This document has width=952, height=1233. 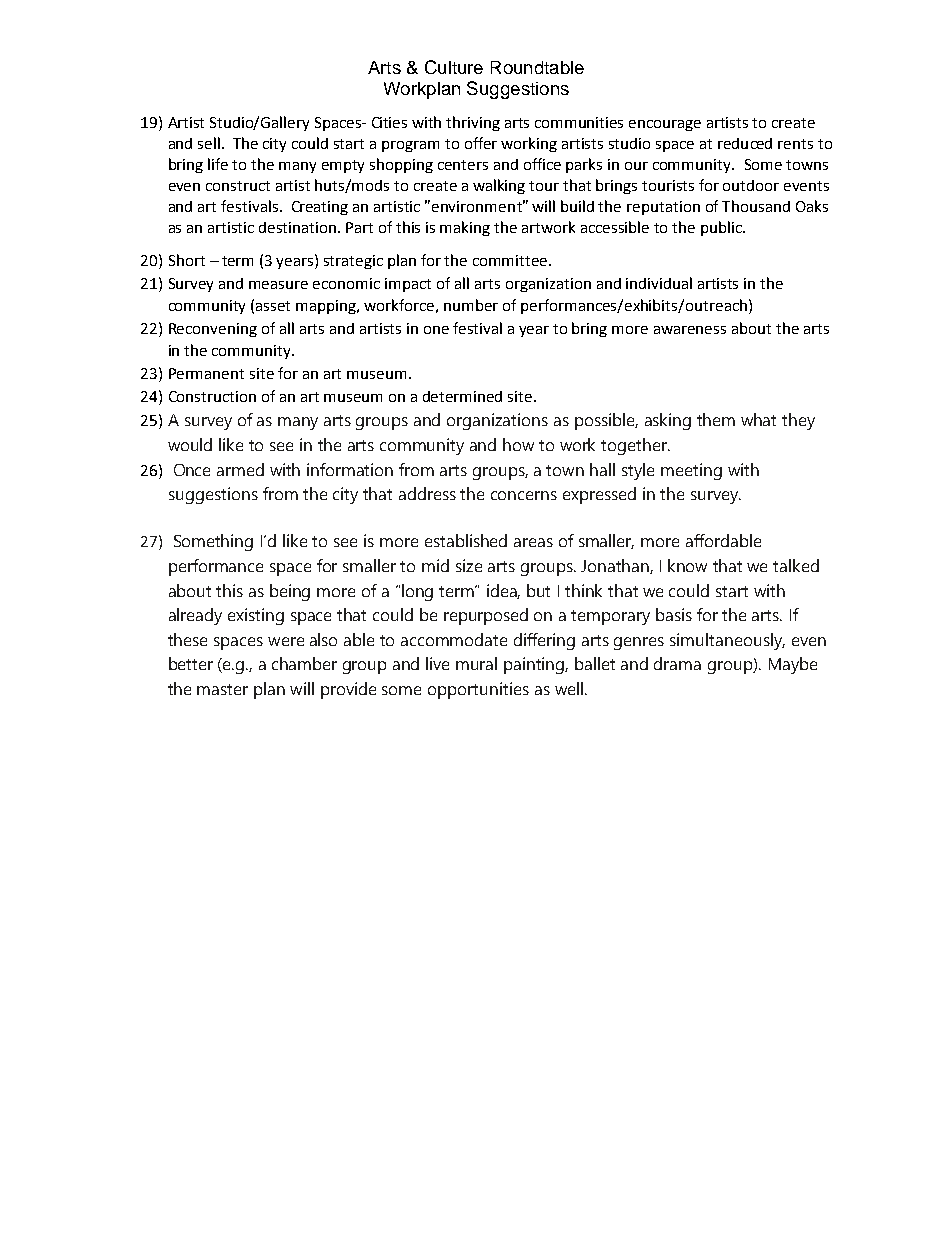 What do you see at coordinates (209, 143) in the document?
I see `sell` at bounding box center [209, 143].
